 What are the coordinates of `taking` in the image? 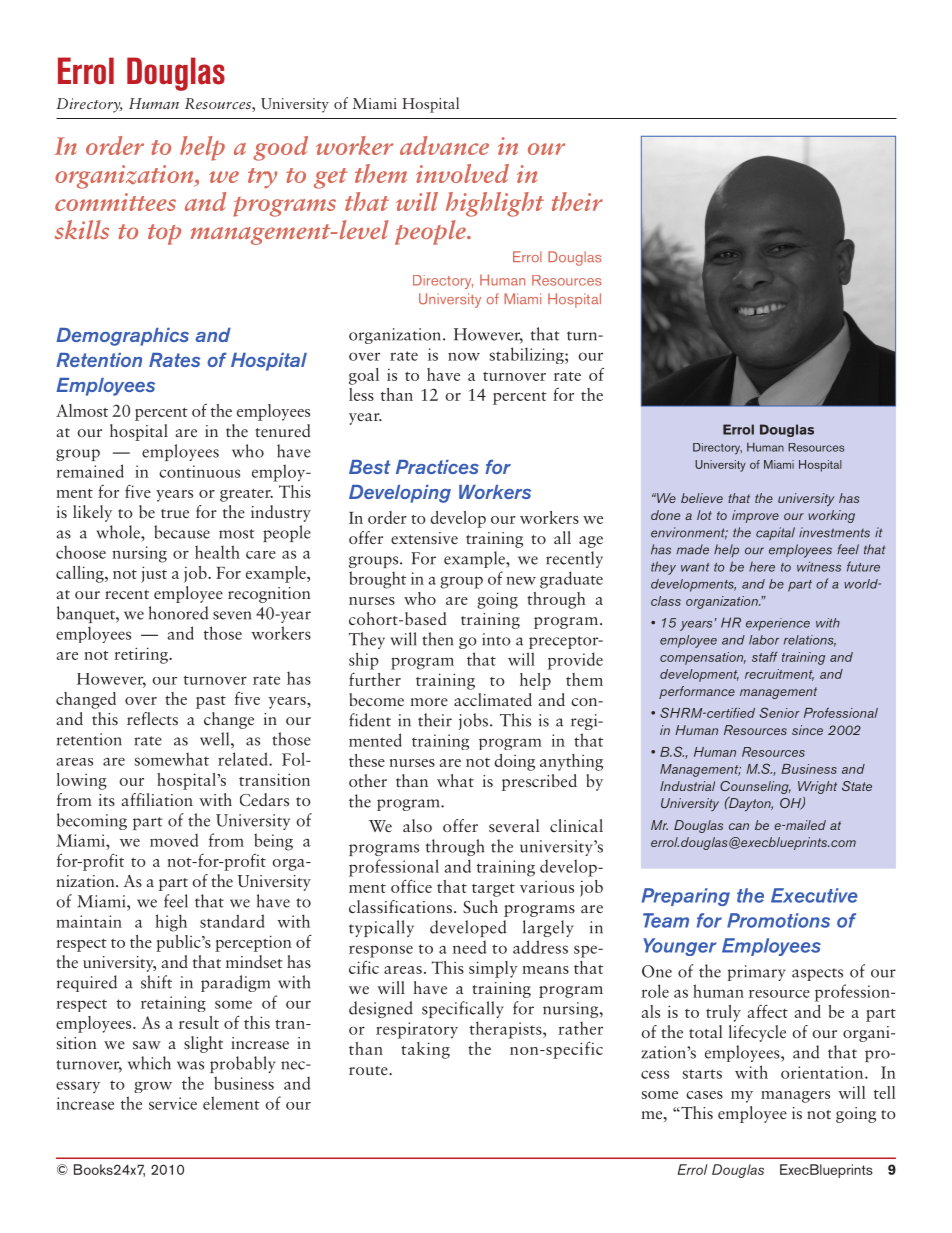 It's located at (425, 1050).
